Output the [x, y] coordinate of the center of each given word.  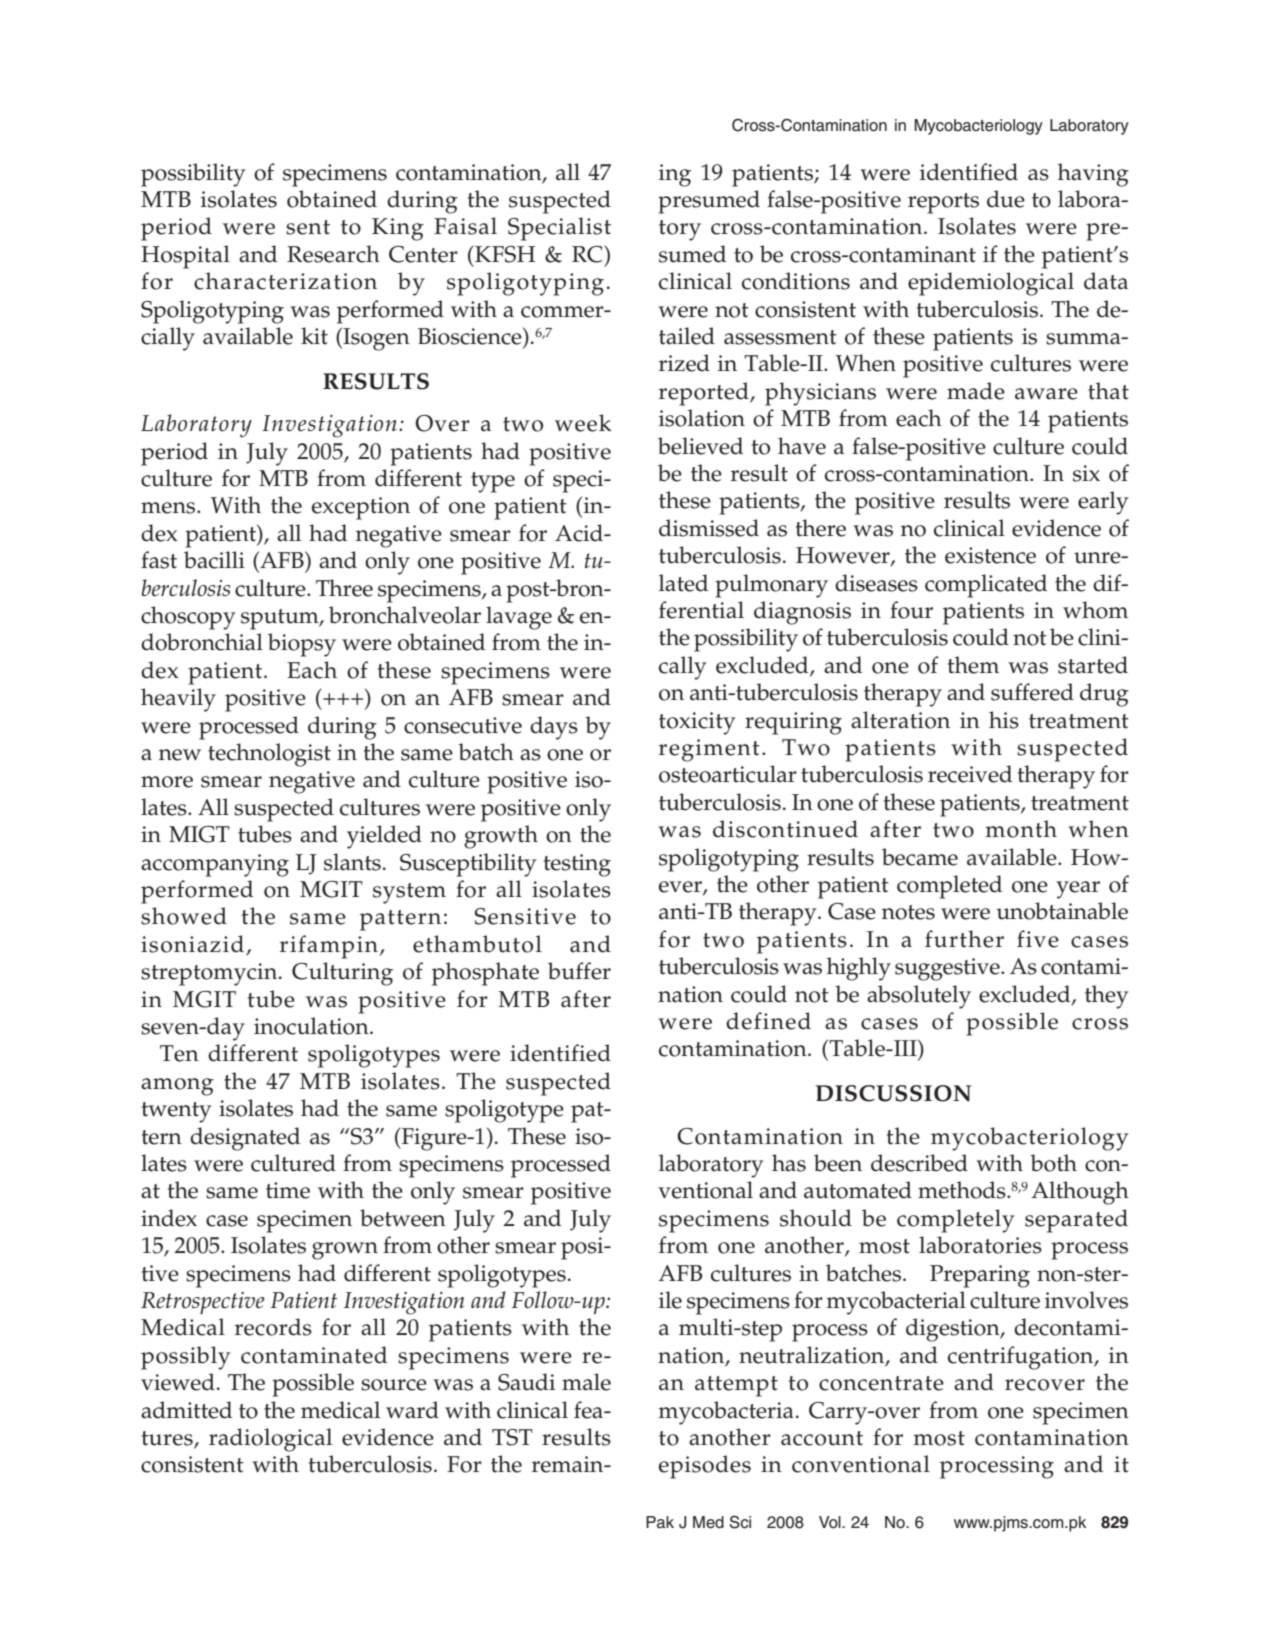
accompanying [215, 865]
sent [308, 227]
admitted [186, 1410]
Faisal [465, 226]
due [1006, 199]
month [1021, 829]
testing [577, 865]
